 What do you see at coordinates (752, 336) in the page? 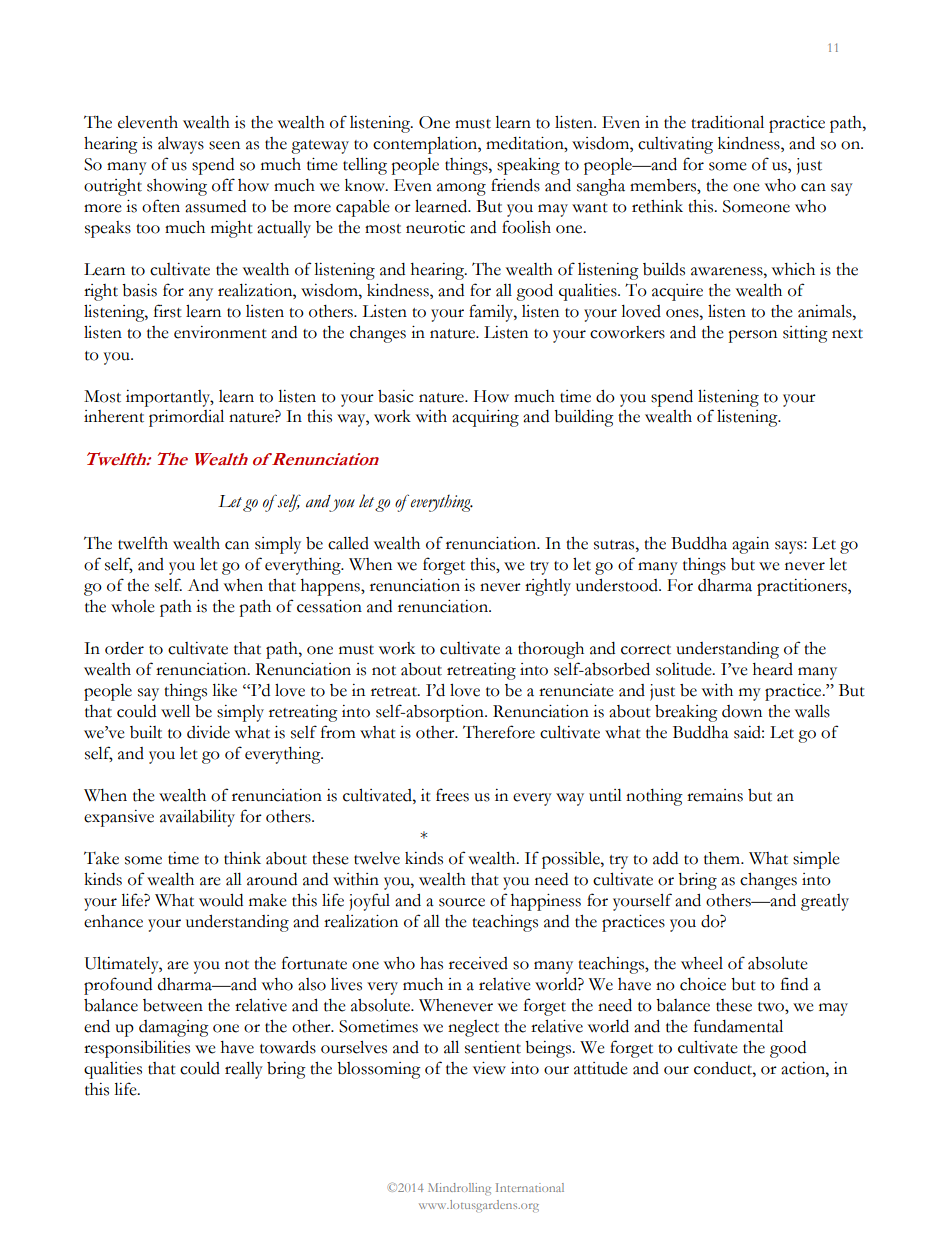
I see `person` at bounding box center [752, 336].
